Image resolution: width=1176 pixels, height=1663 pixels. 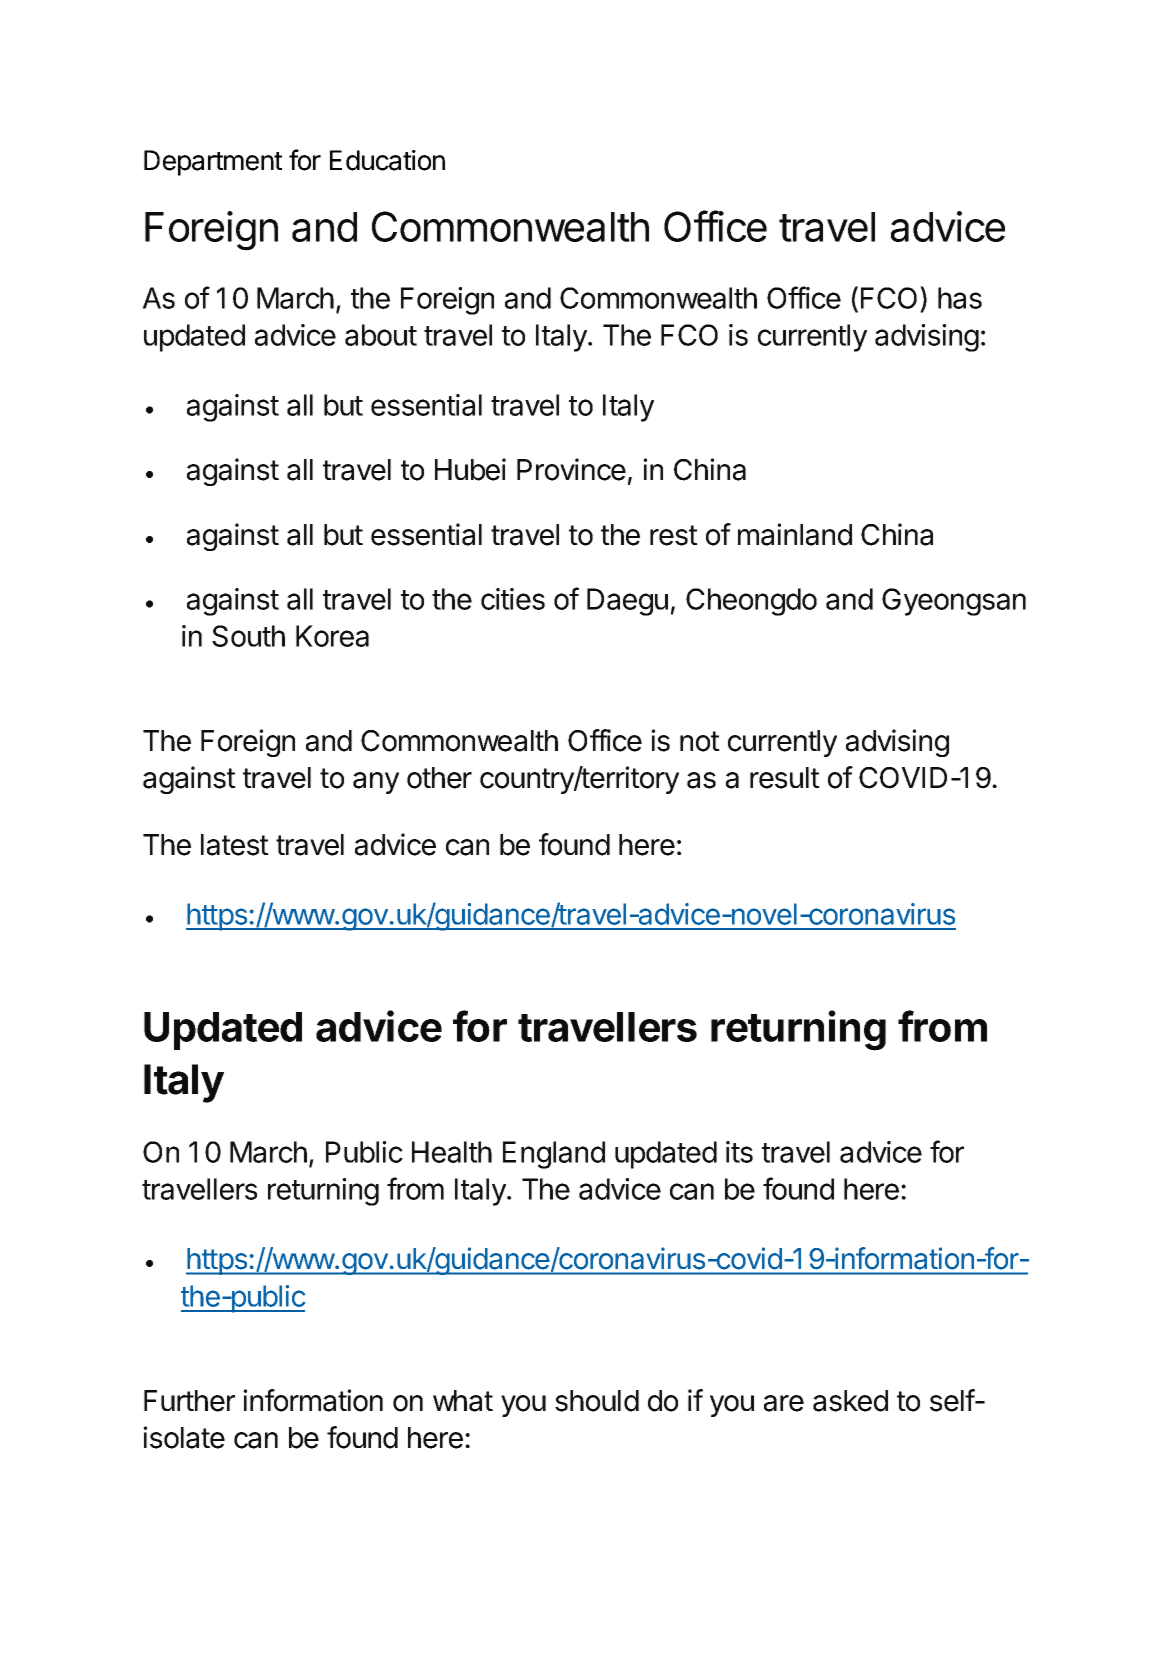 I want to click on asked, so click(x=850, y=1401).
